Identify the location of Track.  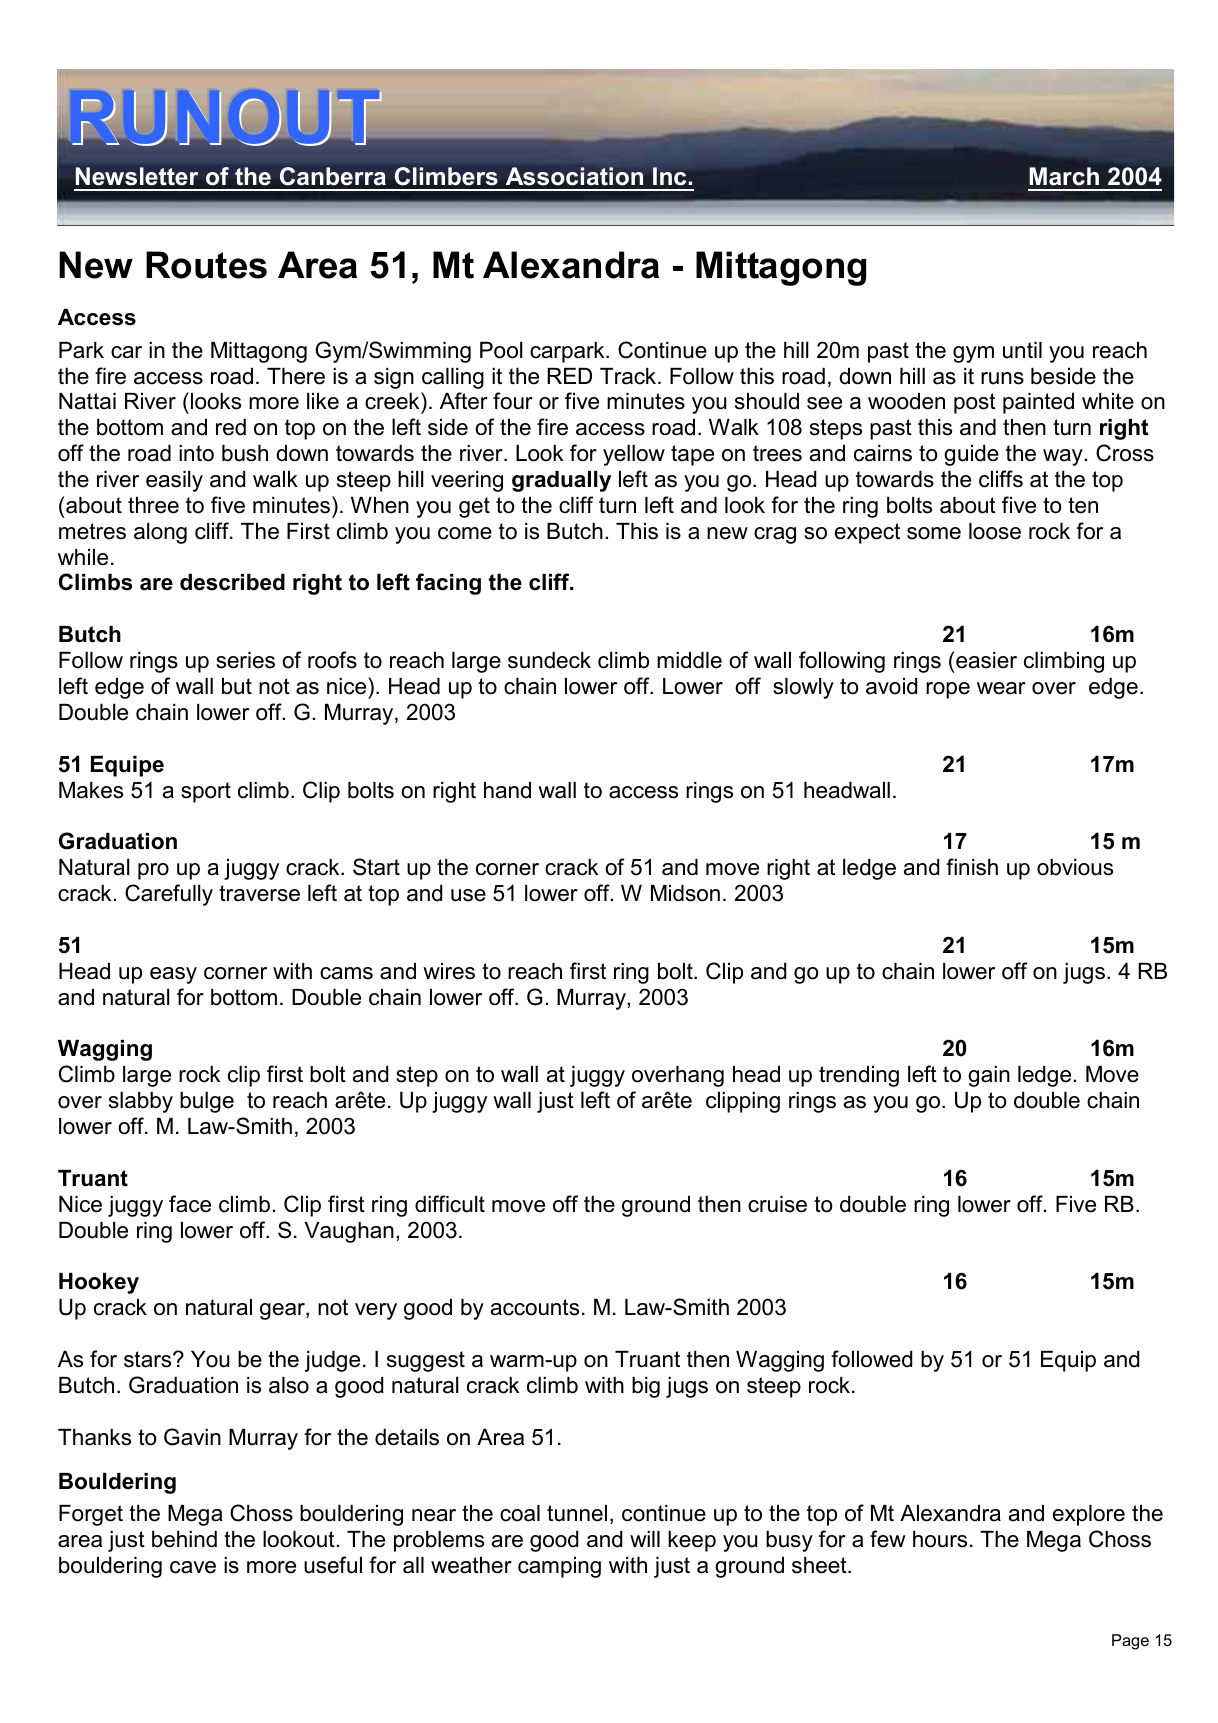
(629, 376).
